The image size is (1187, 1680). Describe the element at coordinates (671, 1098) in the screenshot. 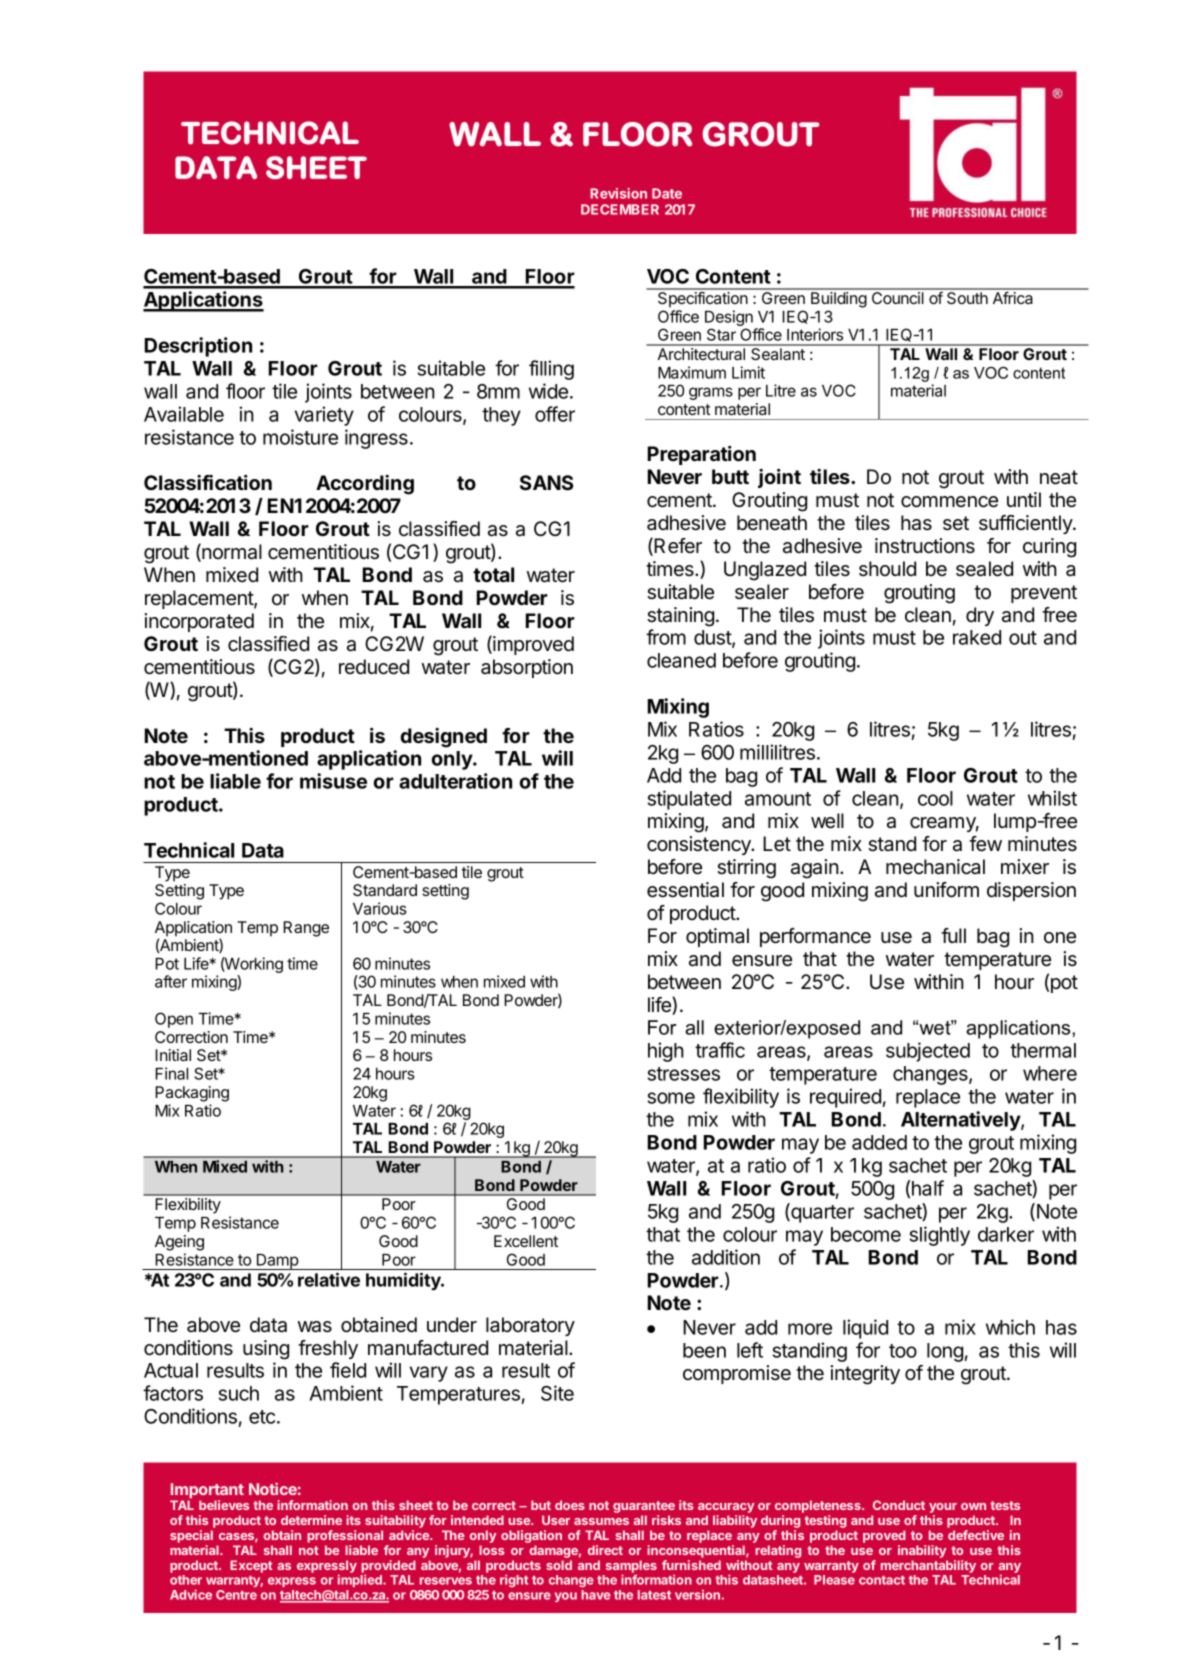

I see `some` at that location.
